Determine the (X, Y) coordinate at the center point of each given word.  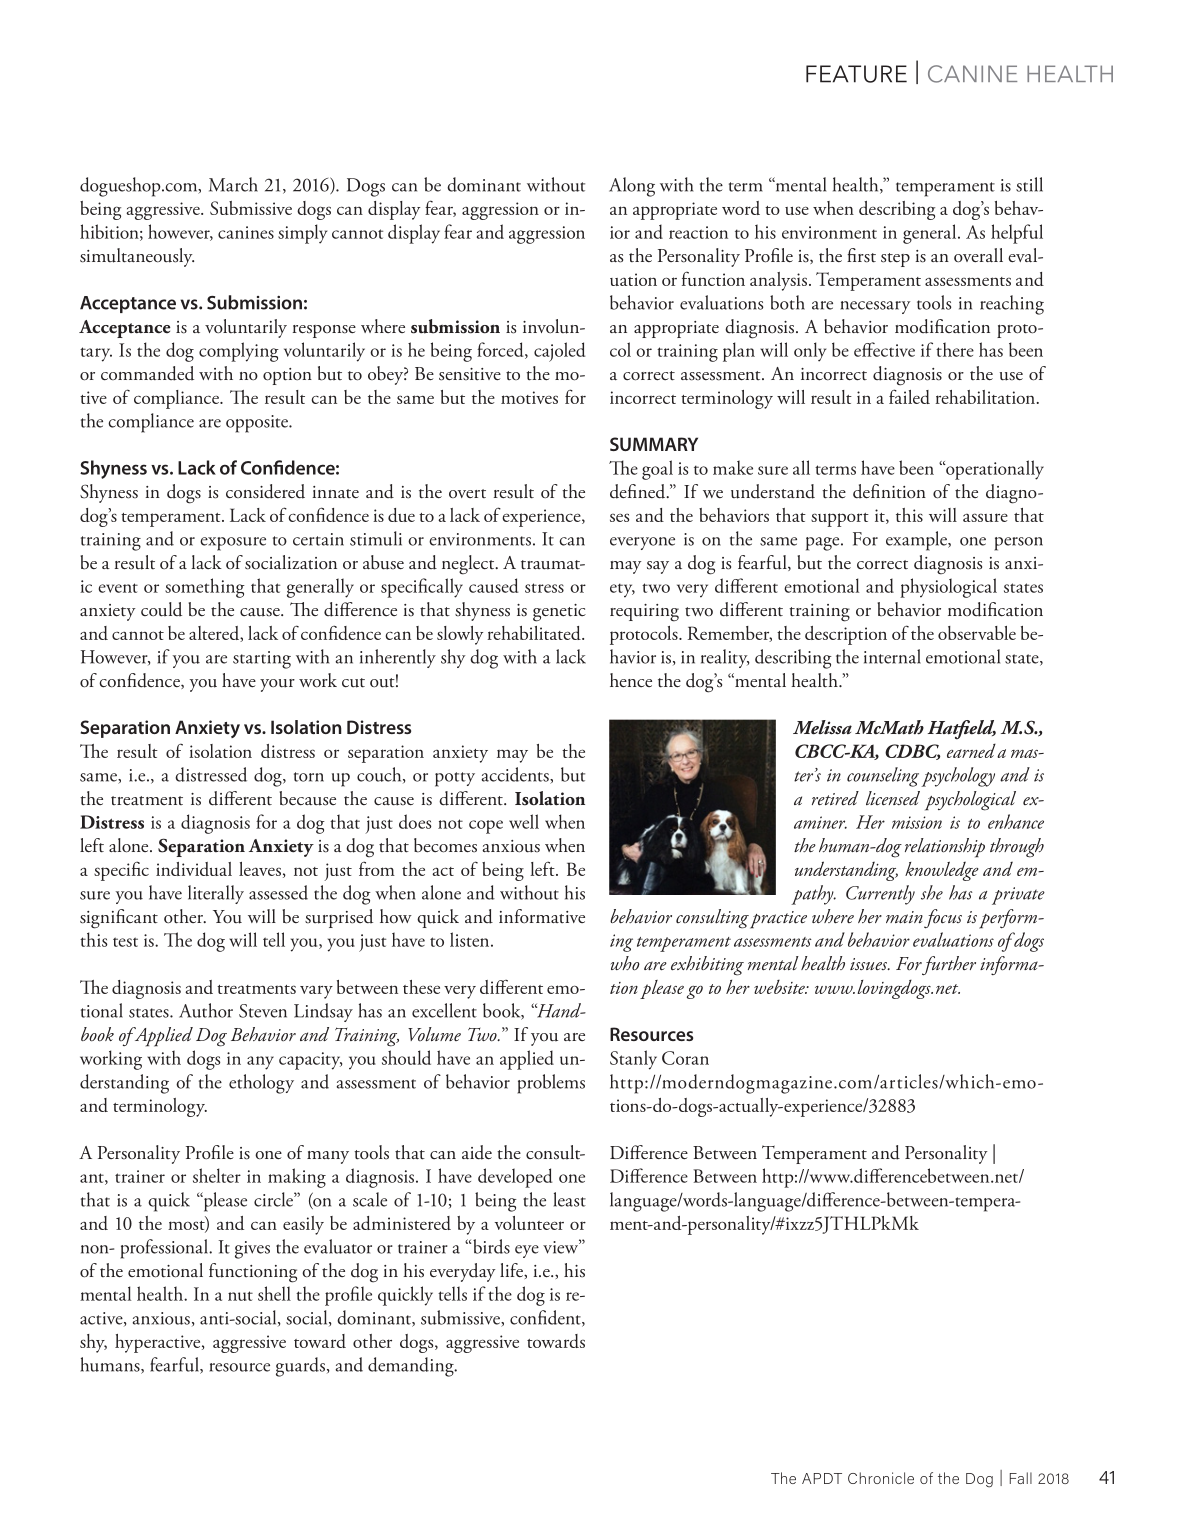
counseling (883, 777)
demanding (412, 1367)
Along (632, 187)
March (233, 184)
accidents (516, 775)
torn (309, 777)
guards (300, 1367)
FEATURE (856, 74)
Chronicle (881, 1478)
